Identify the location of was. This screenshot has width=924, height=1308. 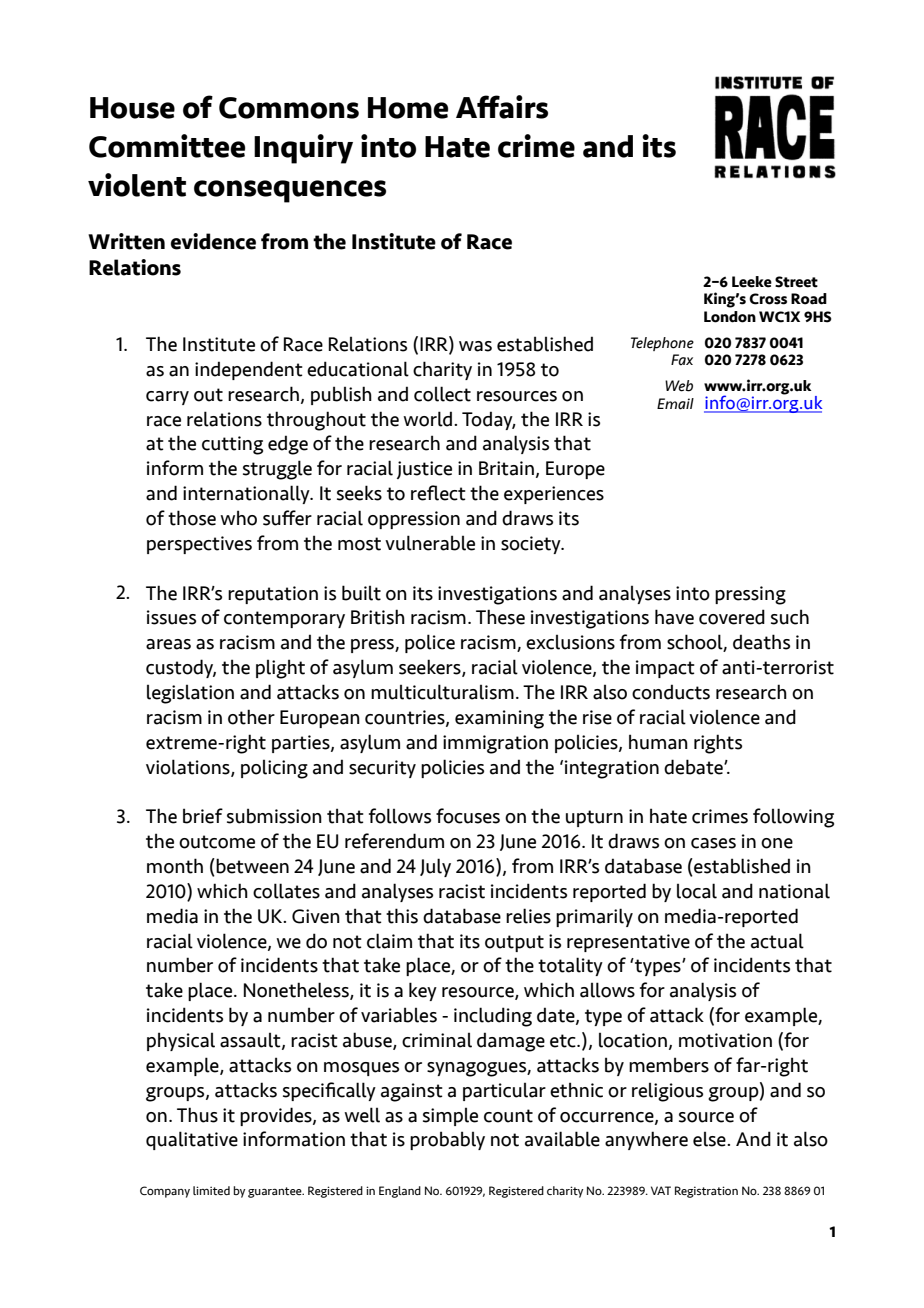
(475, 346).
